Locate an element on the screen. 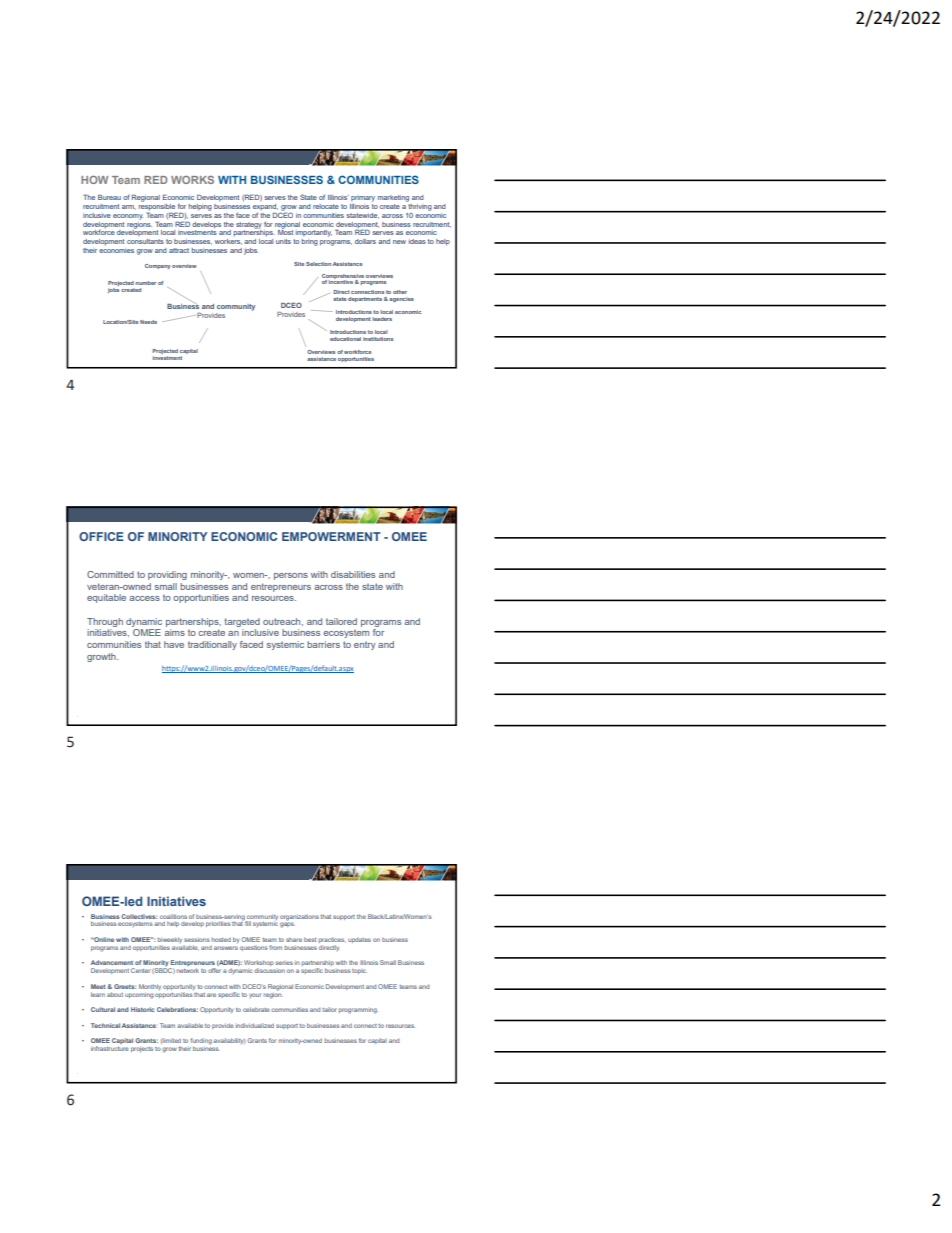  traditionally is located at coordinates (212, 645).
